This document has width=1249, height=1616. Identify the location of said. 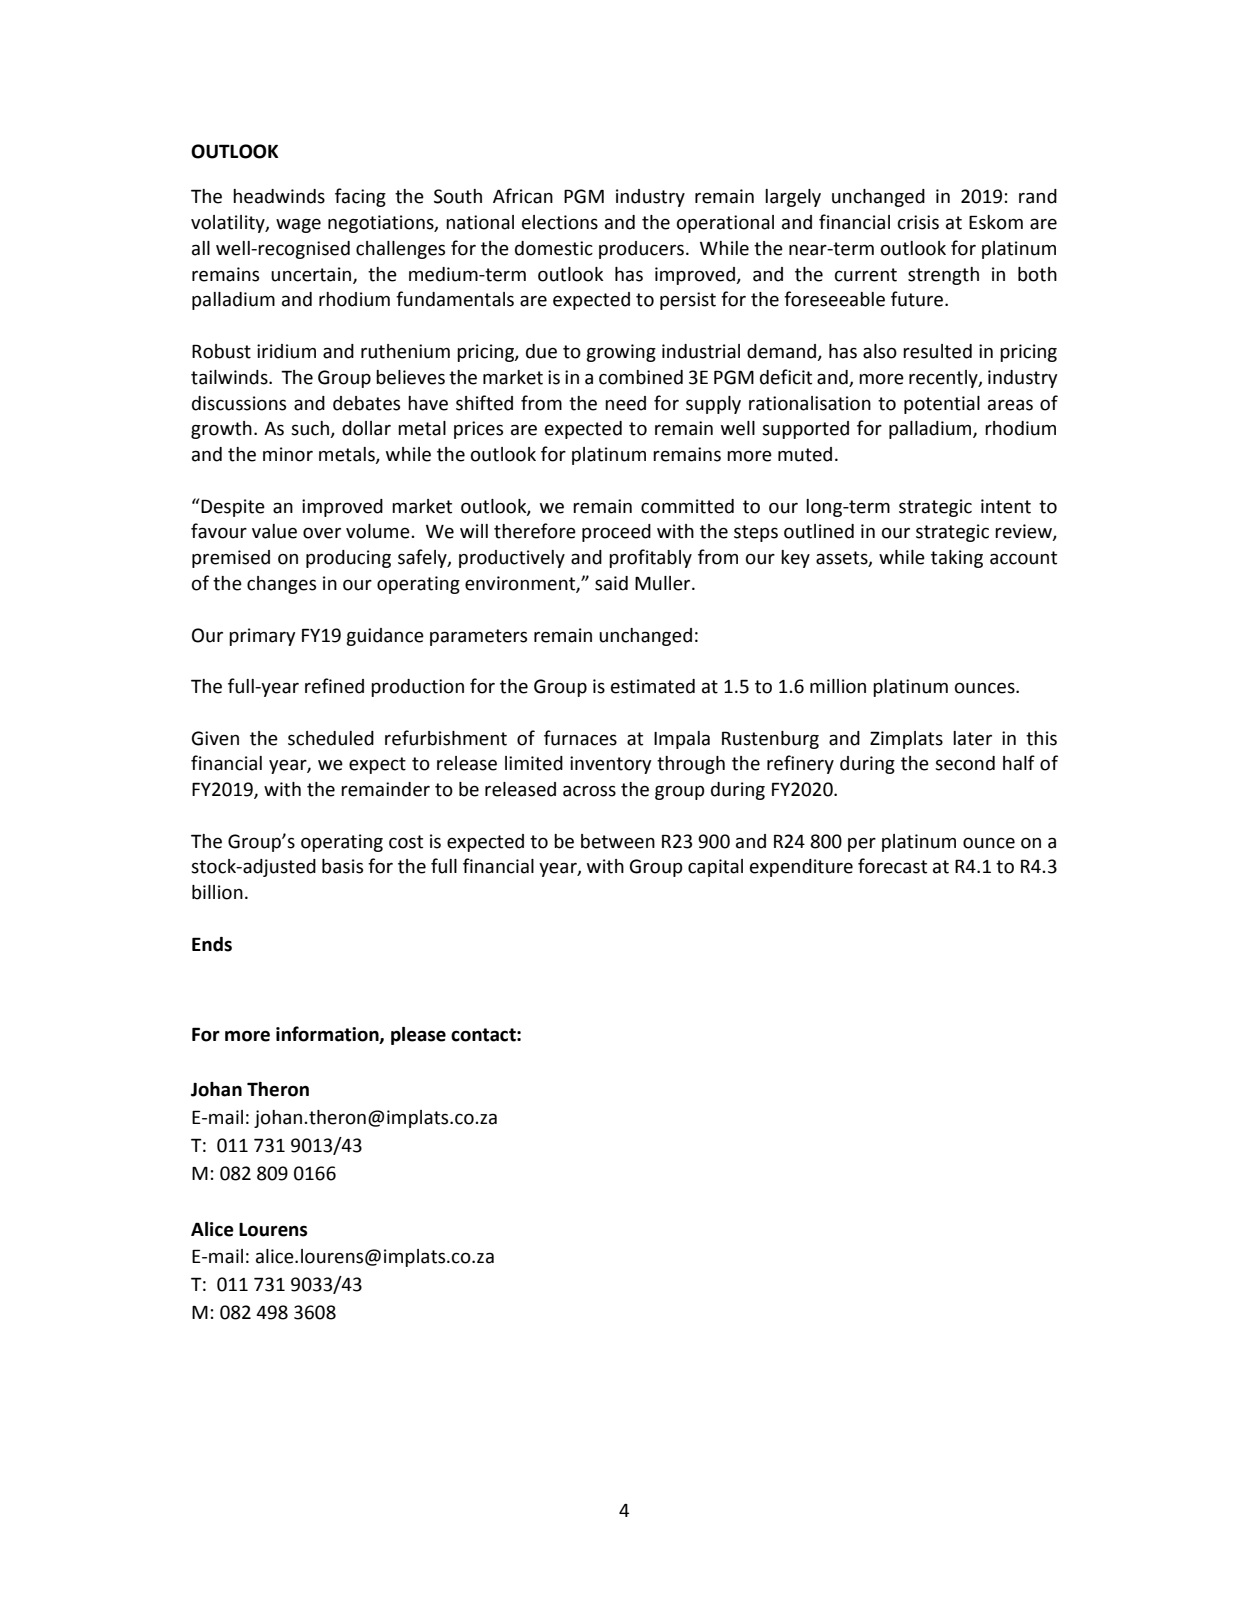
(611, 583).
